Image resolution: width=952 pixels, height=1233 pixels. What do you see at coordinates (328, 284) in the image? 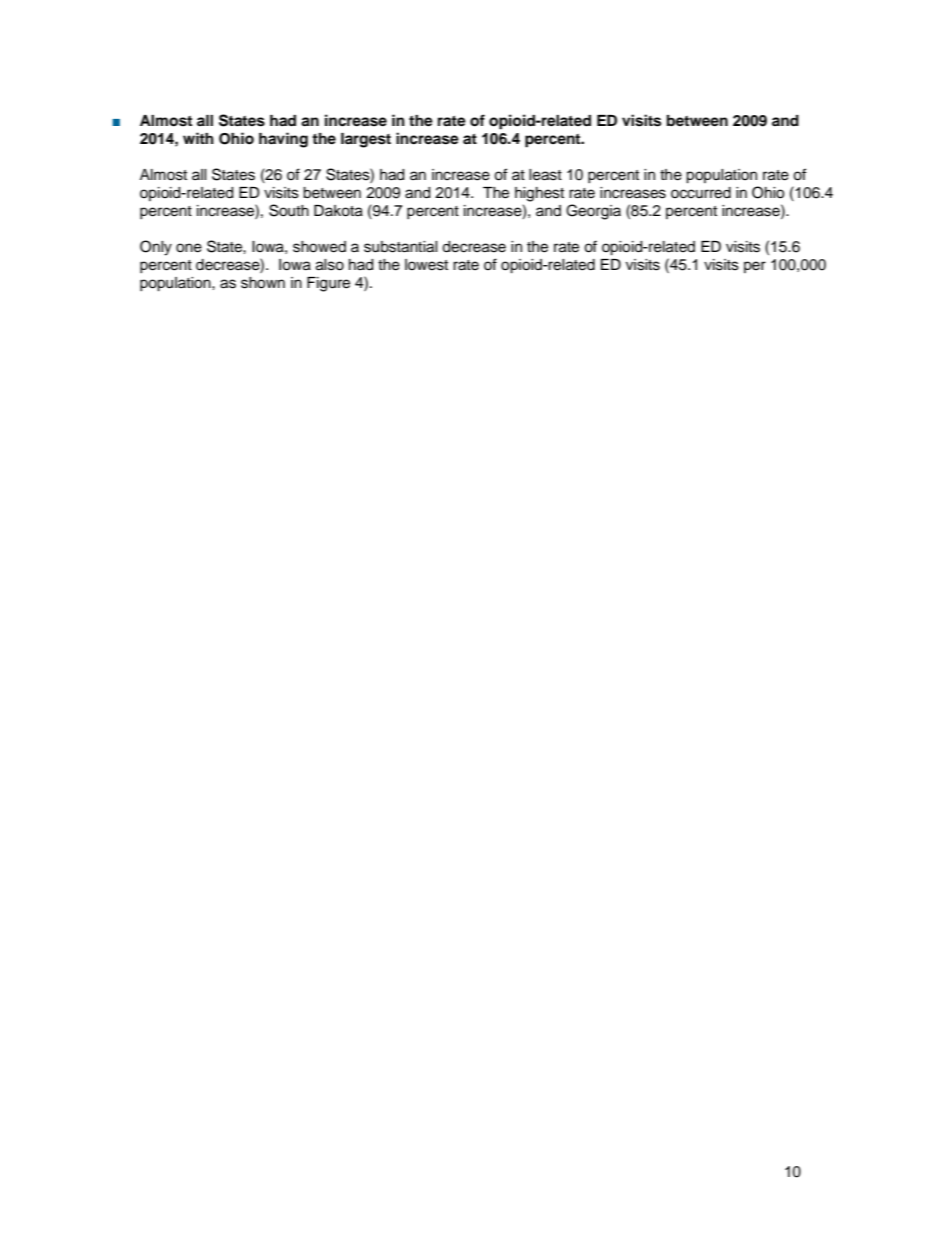
I see `Figure` at bounding box center [328, 284].
